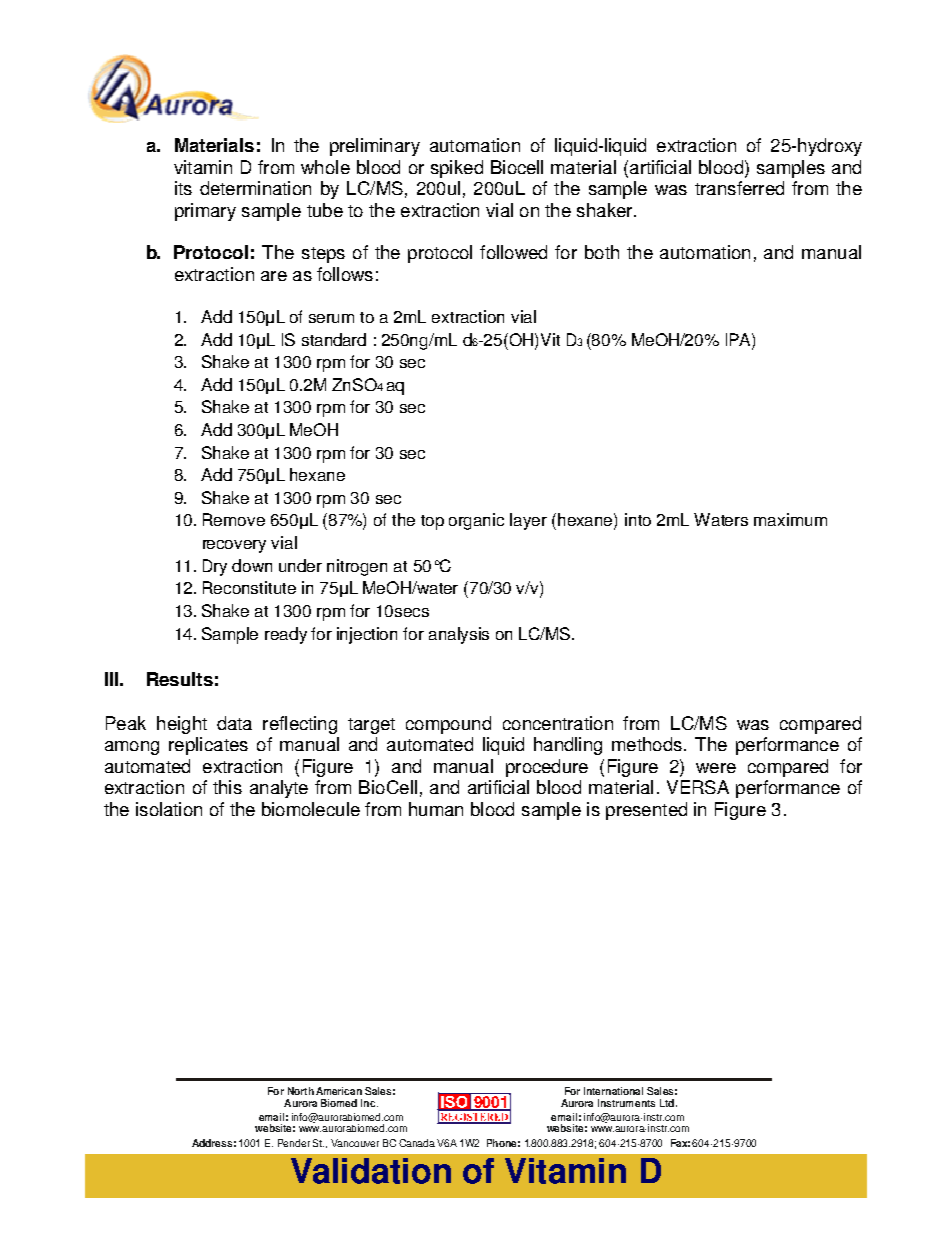 Image resolution: width=952 pixels, height=1233 pixels. What do you see at coordinates (436, 809) in the document?
I see `human` at bounding box center [436, 809].
